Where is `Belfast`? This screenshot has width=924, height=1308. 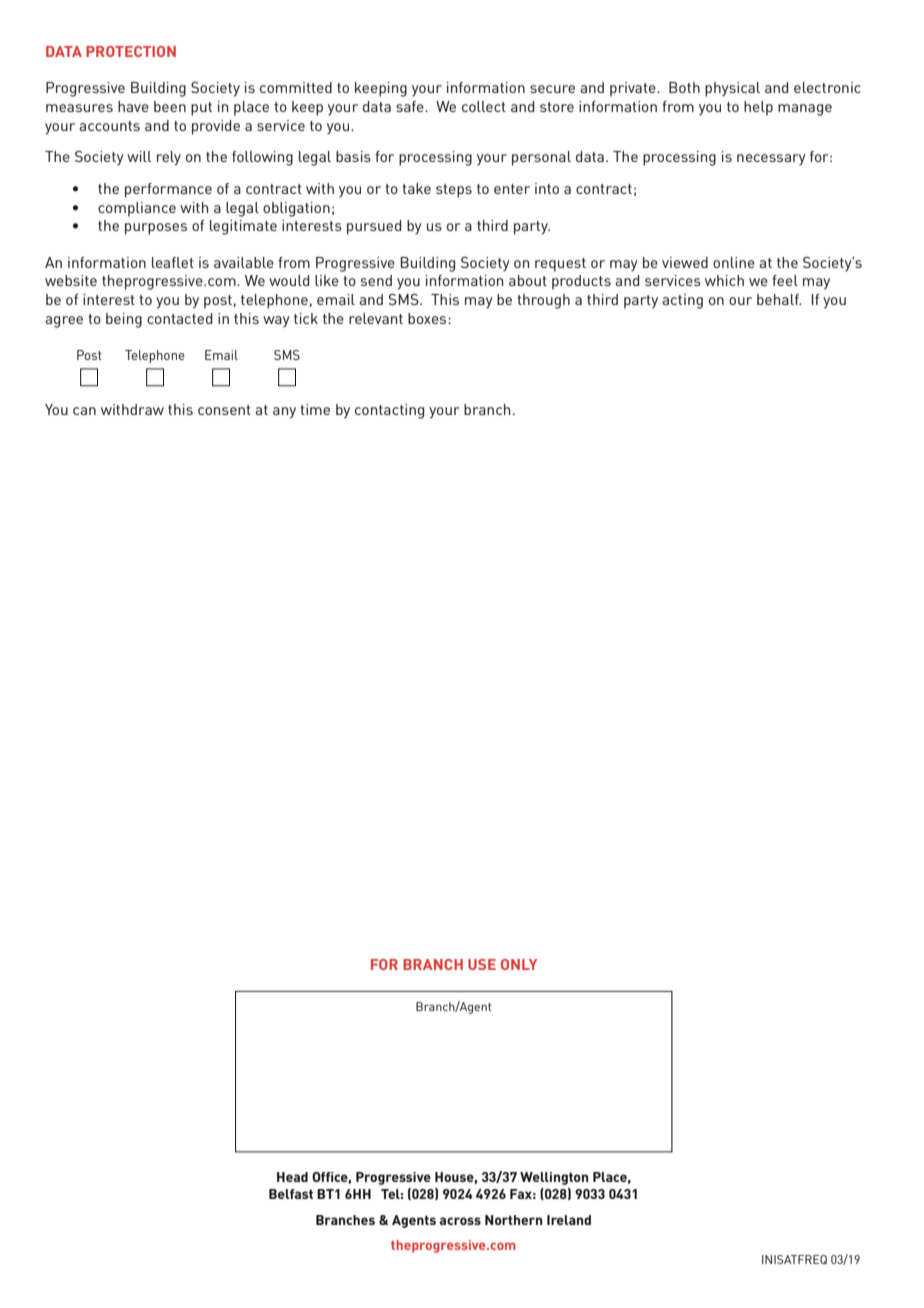 Belfast is located at coordinates (291, 1194).
